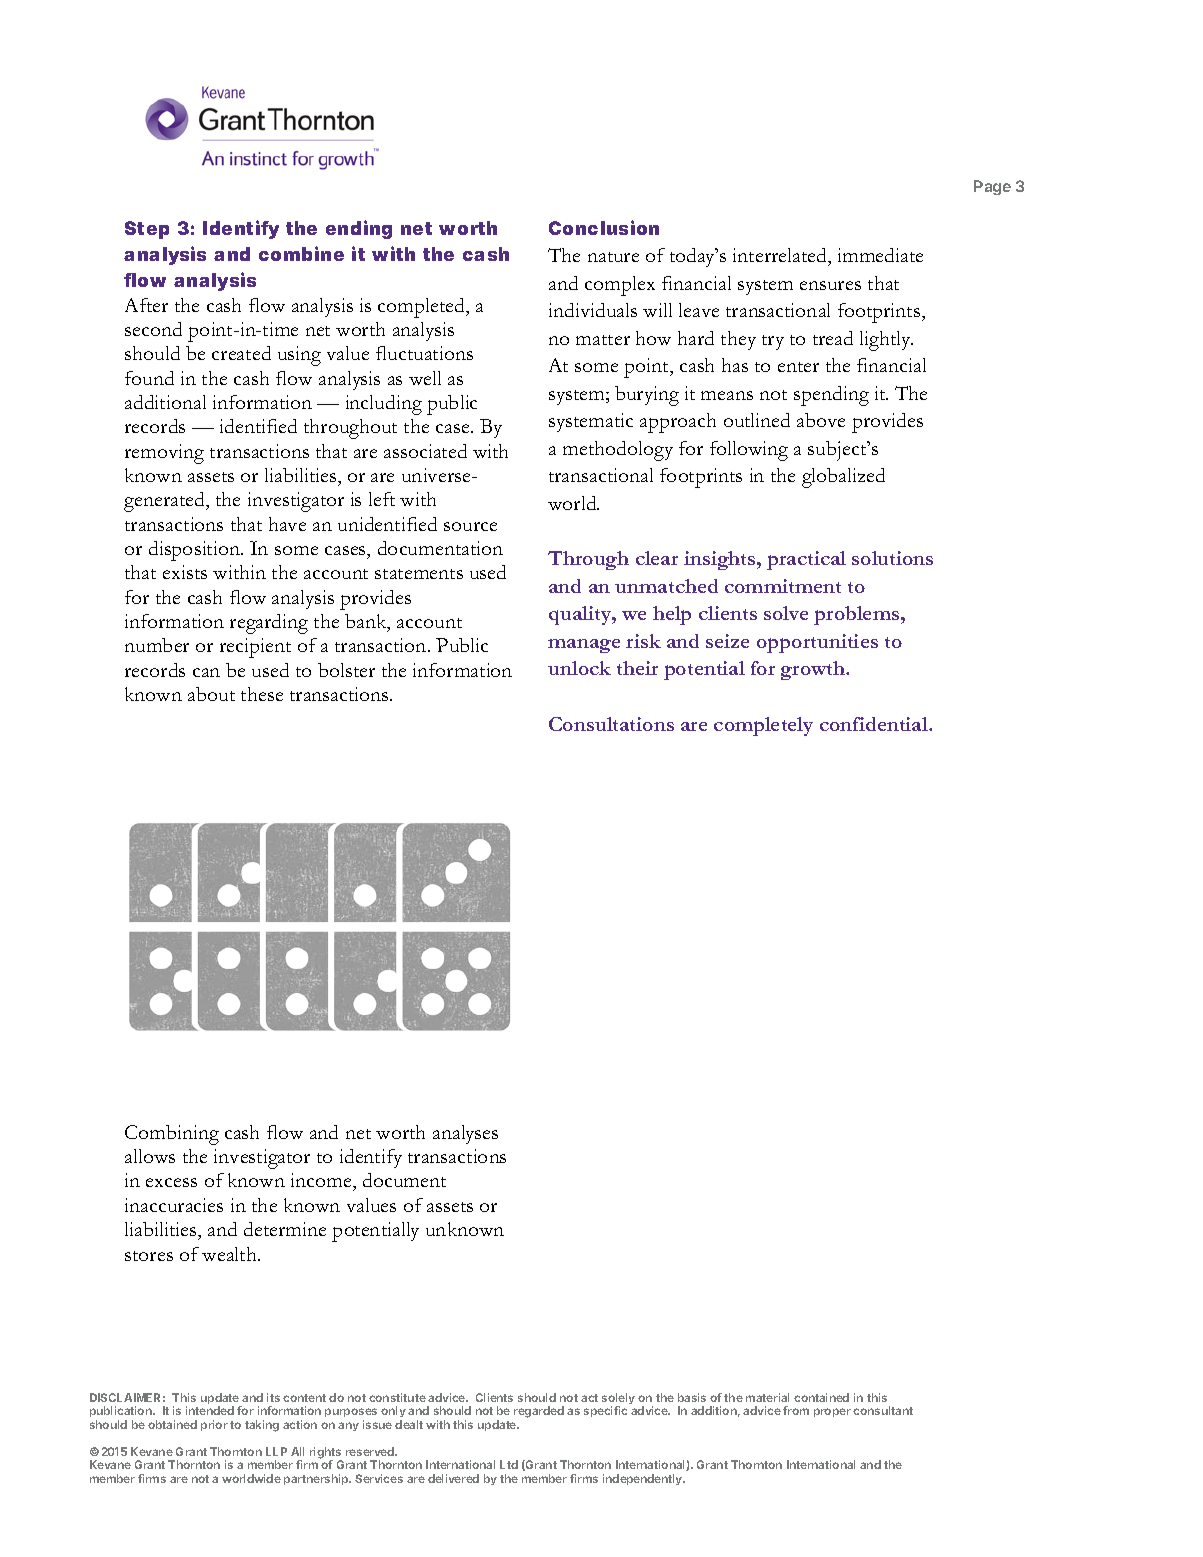  Describe the element at coordinates (269, 624) in the screenshot. I see `regarding` at that location.
